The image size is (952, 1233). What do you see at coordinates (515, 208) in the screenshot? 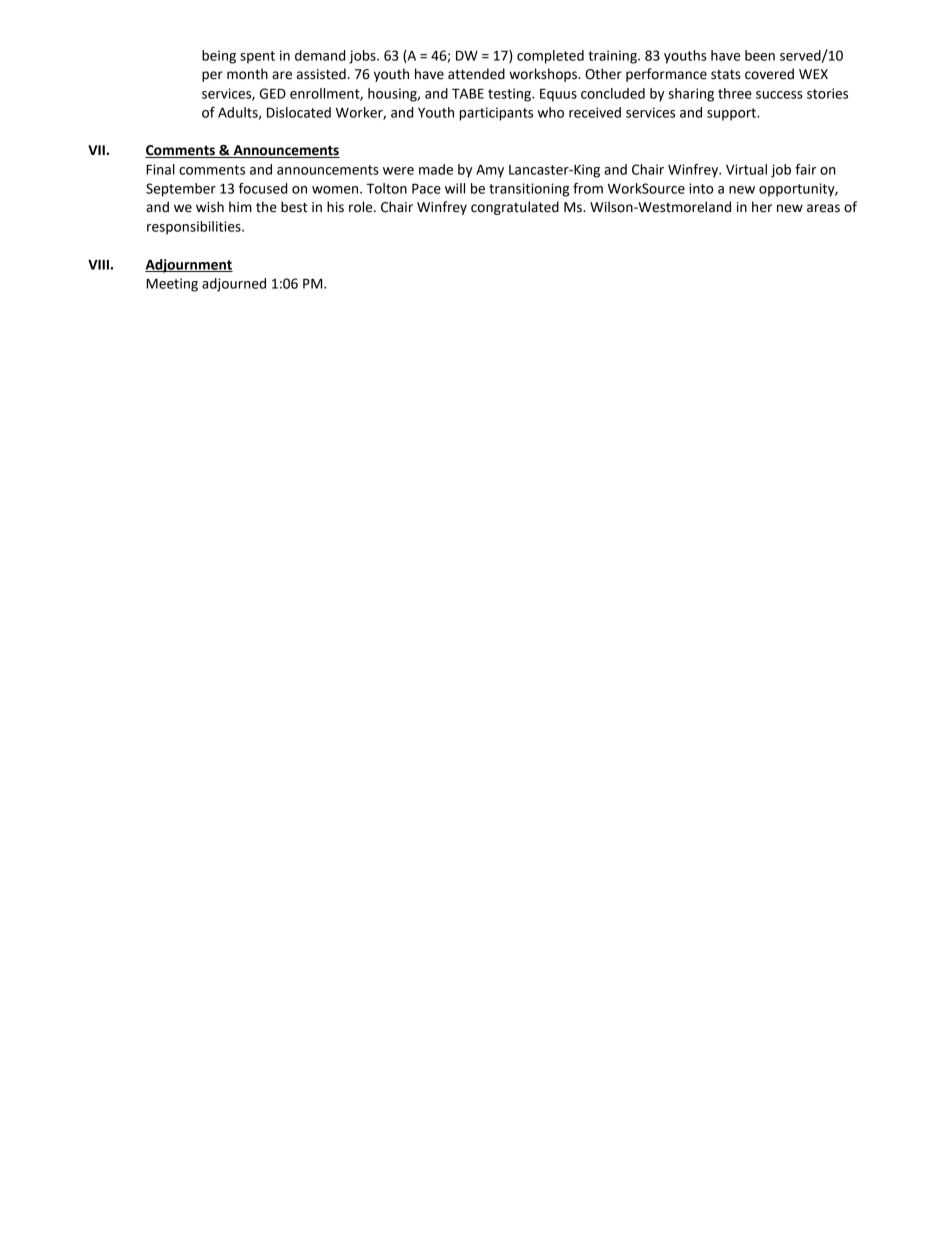
I see `congratulated` at bounding box center [515, 208].
